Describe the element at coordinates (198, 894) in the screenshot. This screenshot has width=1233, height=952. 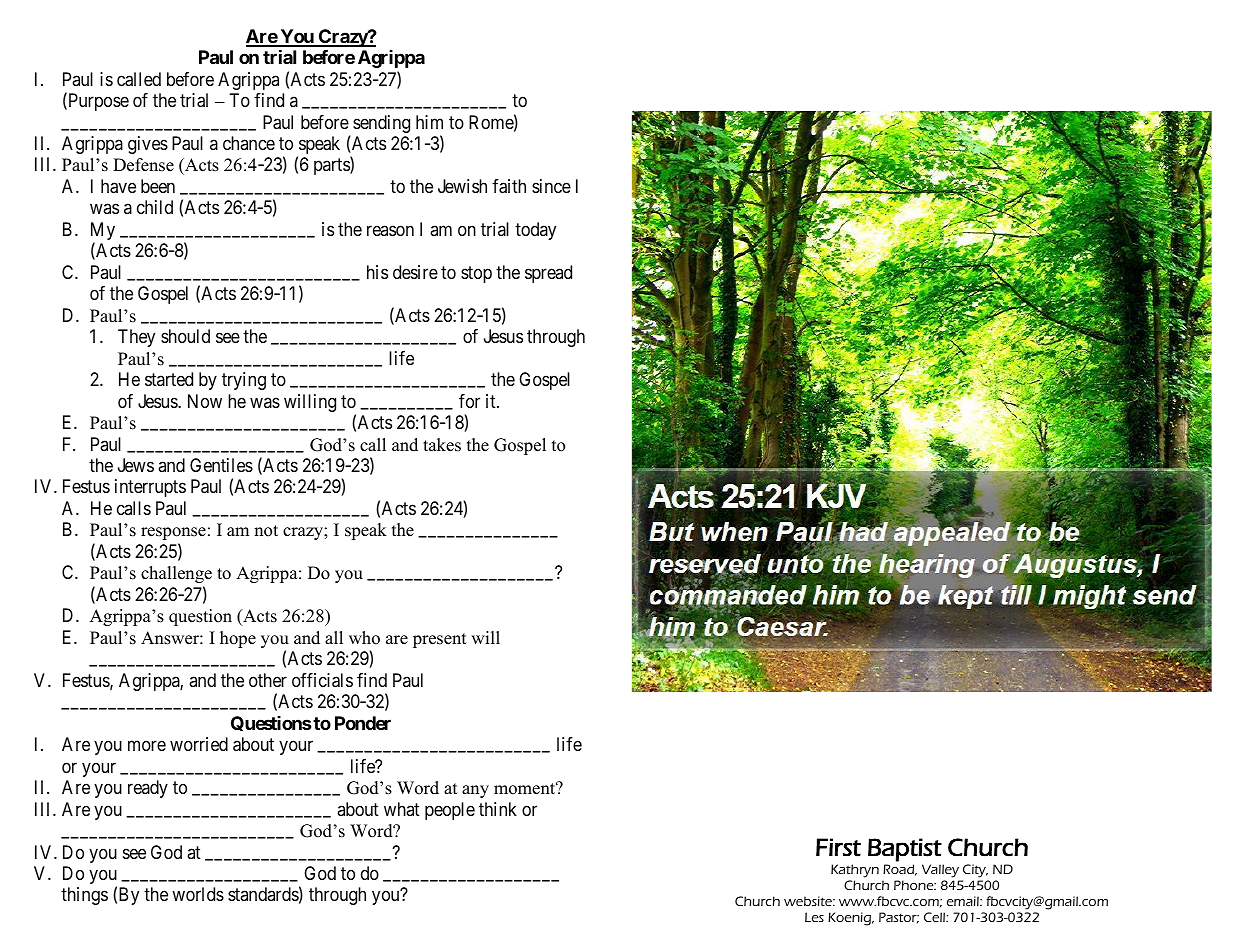
I see `worlds` at that location.
